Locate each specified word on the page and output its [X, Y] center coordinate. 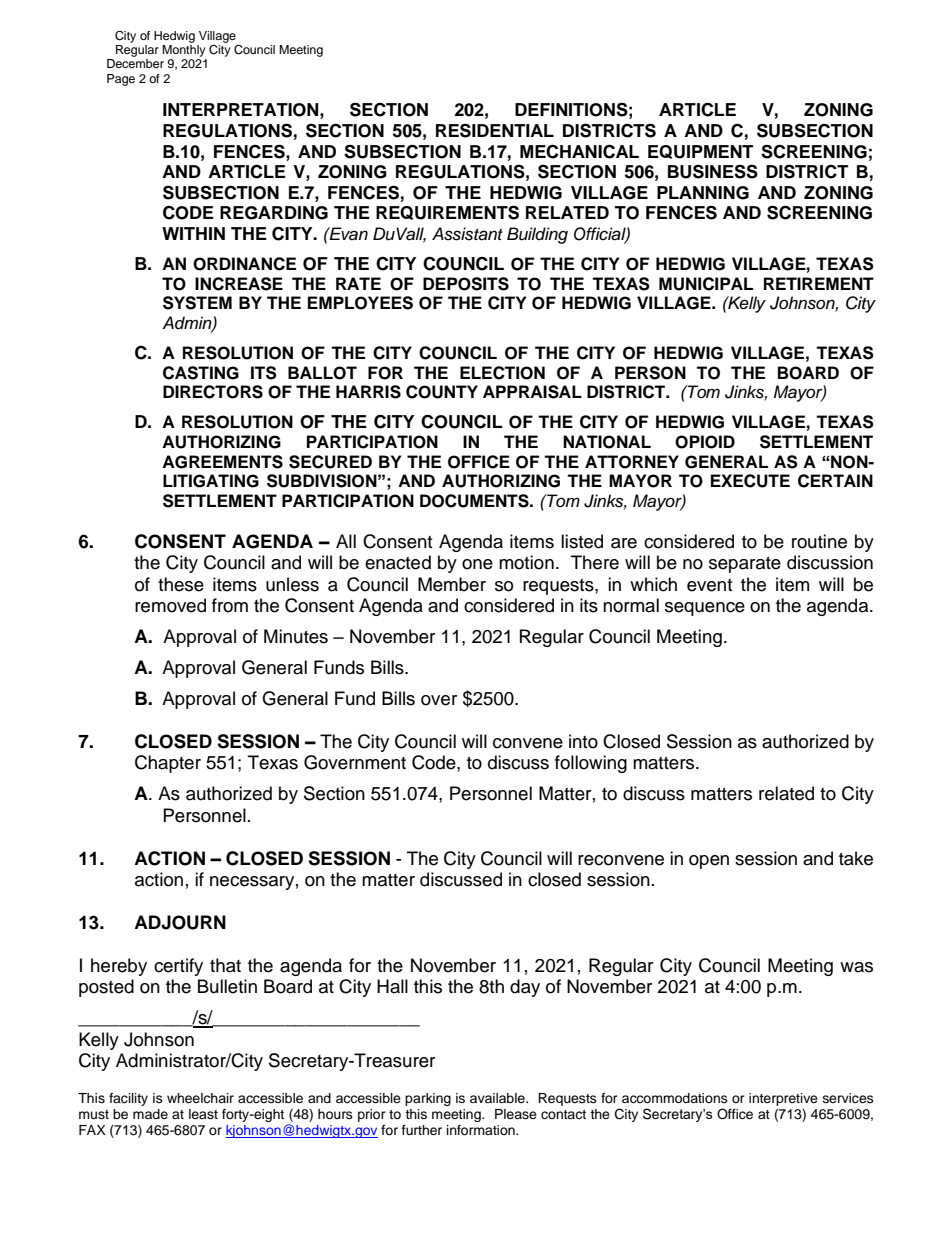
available [498, 1098]
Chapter [168, 764]
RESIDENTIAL [495, 130]
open [709, 862]
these [181, 584]
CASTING [201, 373]
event [709, 585]
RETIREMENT [819, 283]
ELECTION [502, 373]
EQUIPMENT [700, 152]
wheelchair [200, 1098]
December [135, 63]
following [591, 764]
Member [452, 584]
